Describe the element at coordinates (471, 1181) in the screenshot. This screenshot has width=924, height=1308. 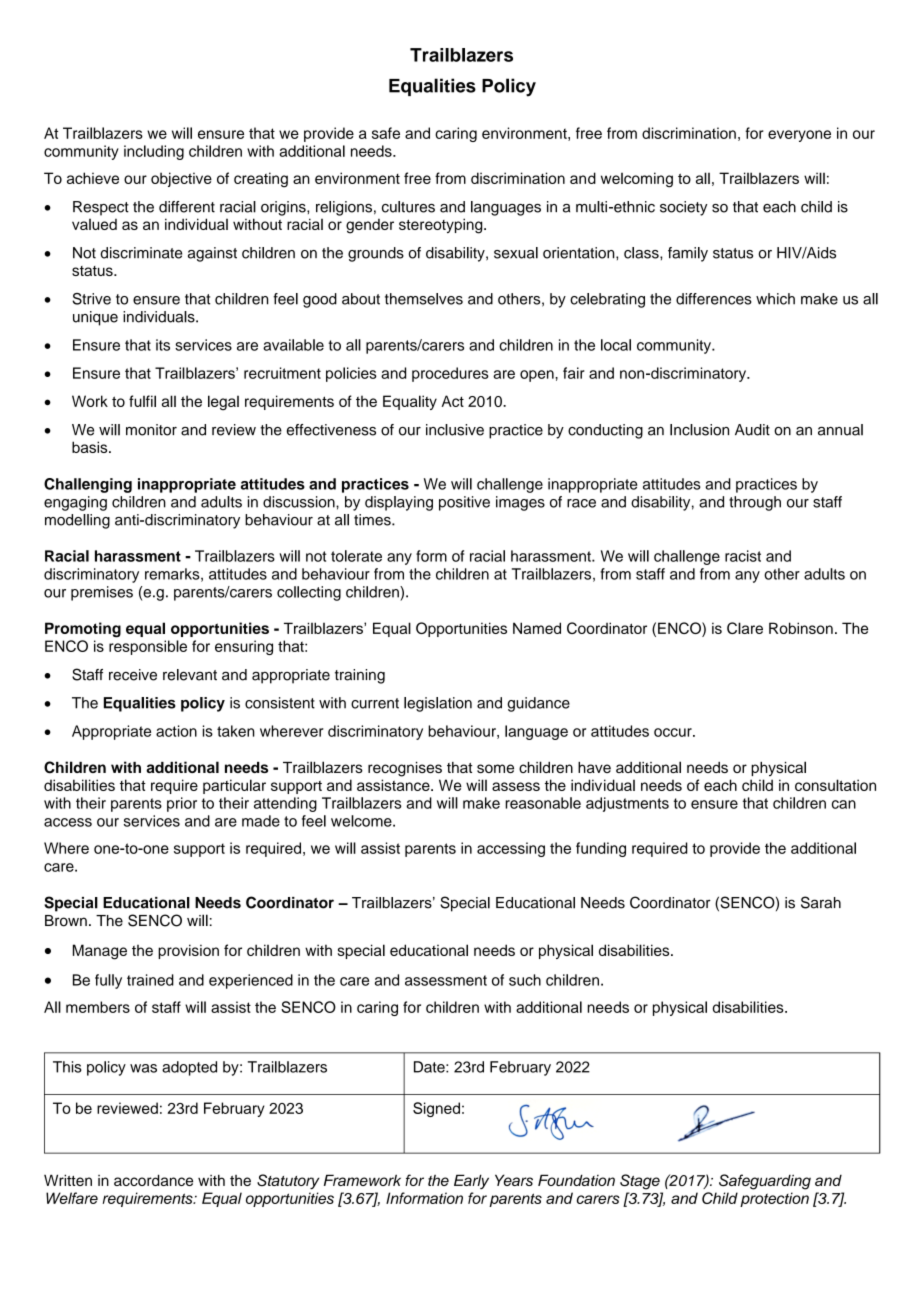
I see `Early` at that location.
